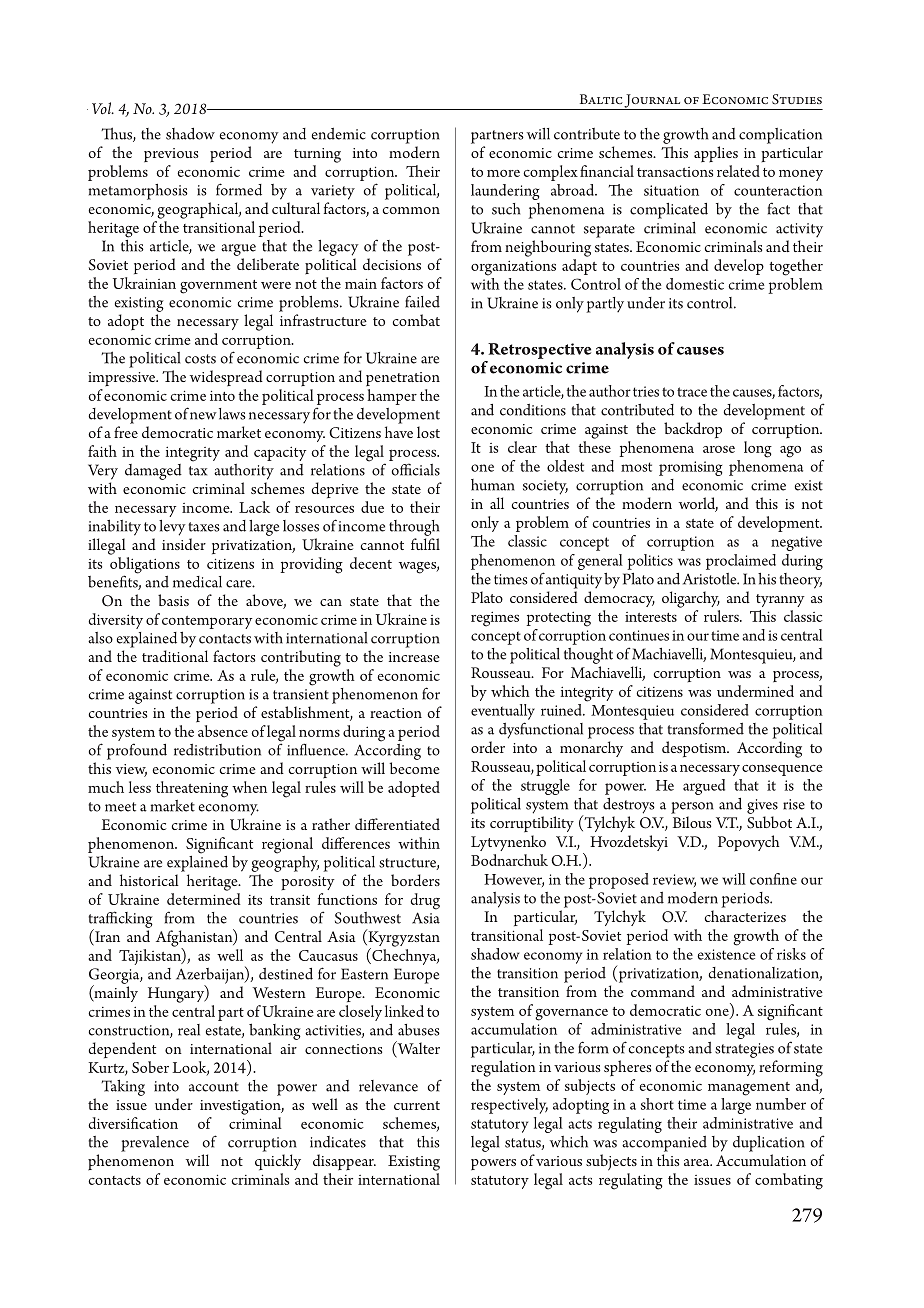  I want to click on prevalence, so click(155, 1144).
